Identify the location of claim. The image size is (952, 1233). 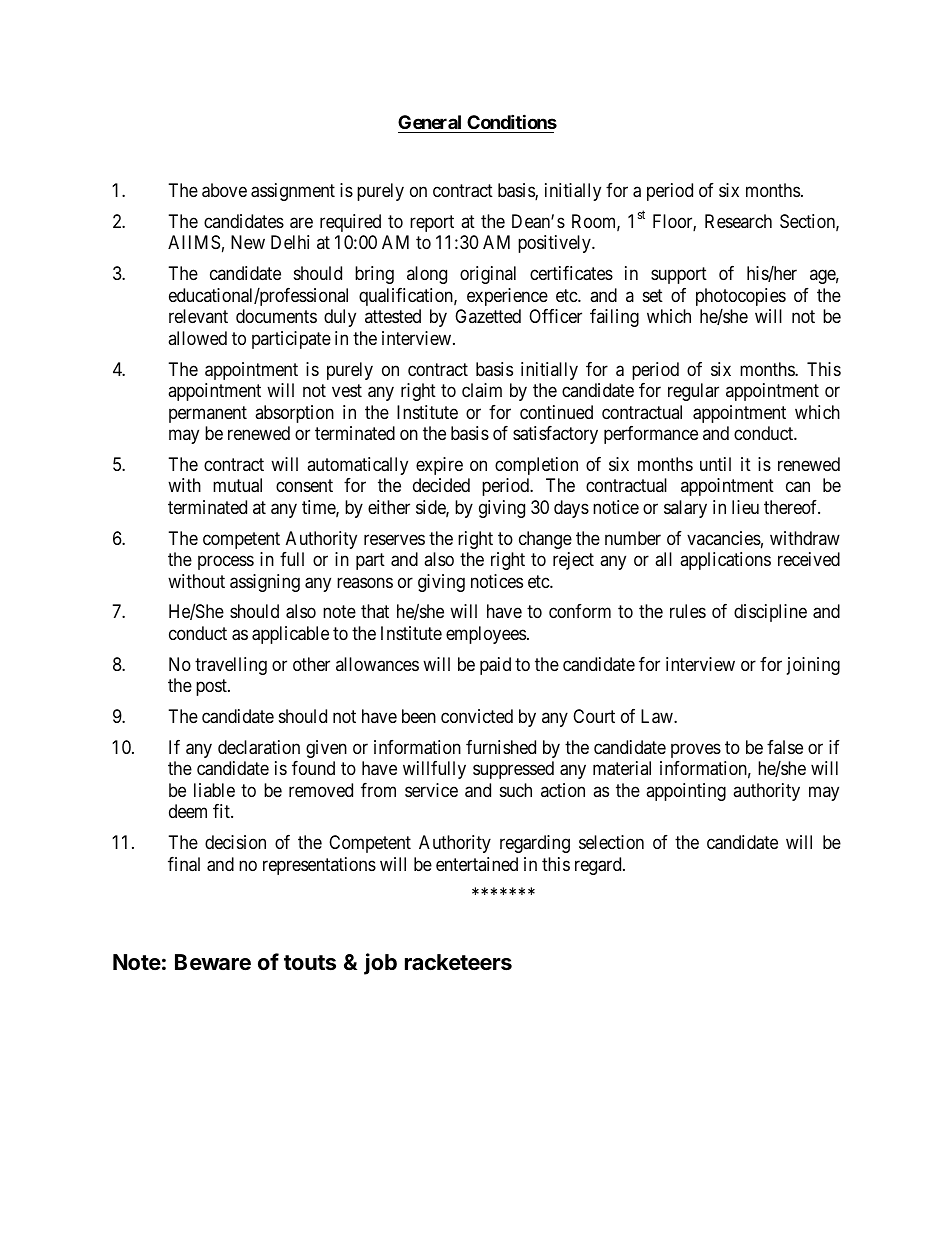
(482, 390).
